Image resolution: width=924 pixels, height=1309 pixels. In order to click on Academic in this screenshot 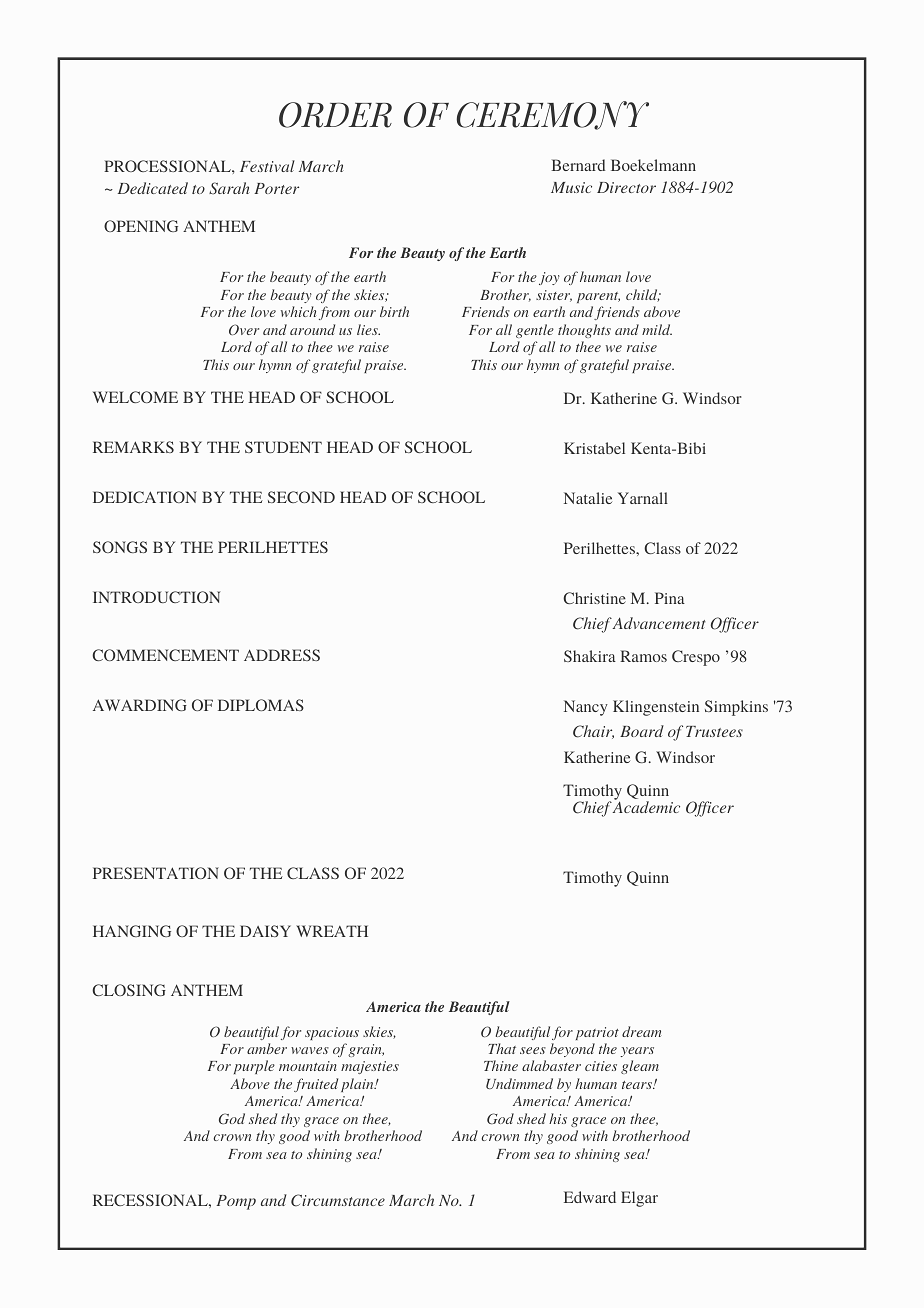, I will do `click(646, 806)`.
